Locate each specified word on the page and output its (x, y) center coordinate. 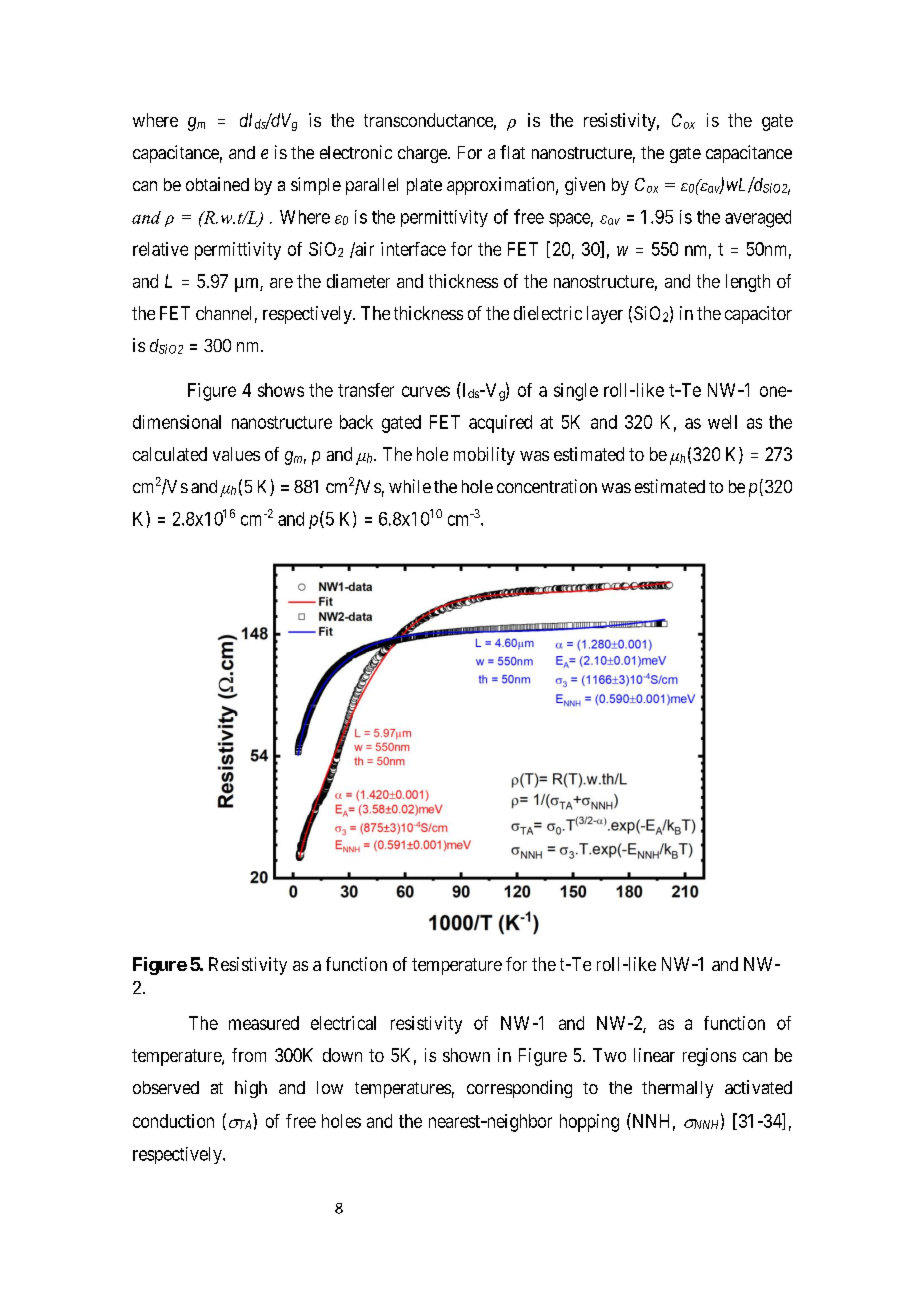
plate (424, 186)
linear (654, 1055)
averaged (758, 219)
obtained (217, 184)
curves (426, 391)
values (236, 454)
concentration (547, 486)
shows (281, 390)
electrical (343, 1023)
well (722, 422)
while (410, 486)
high (251, 1089)
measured (264, 1023)
